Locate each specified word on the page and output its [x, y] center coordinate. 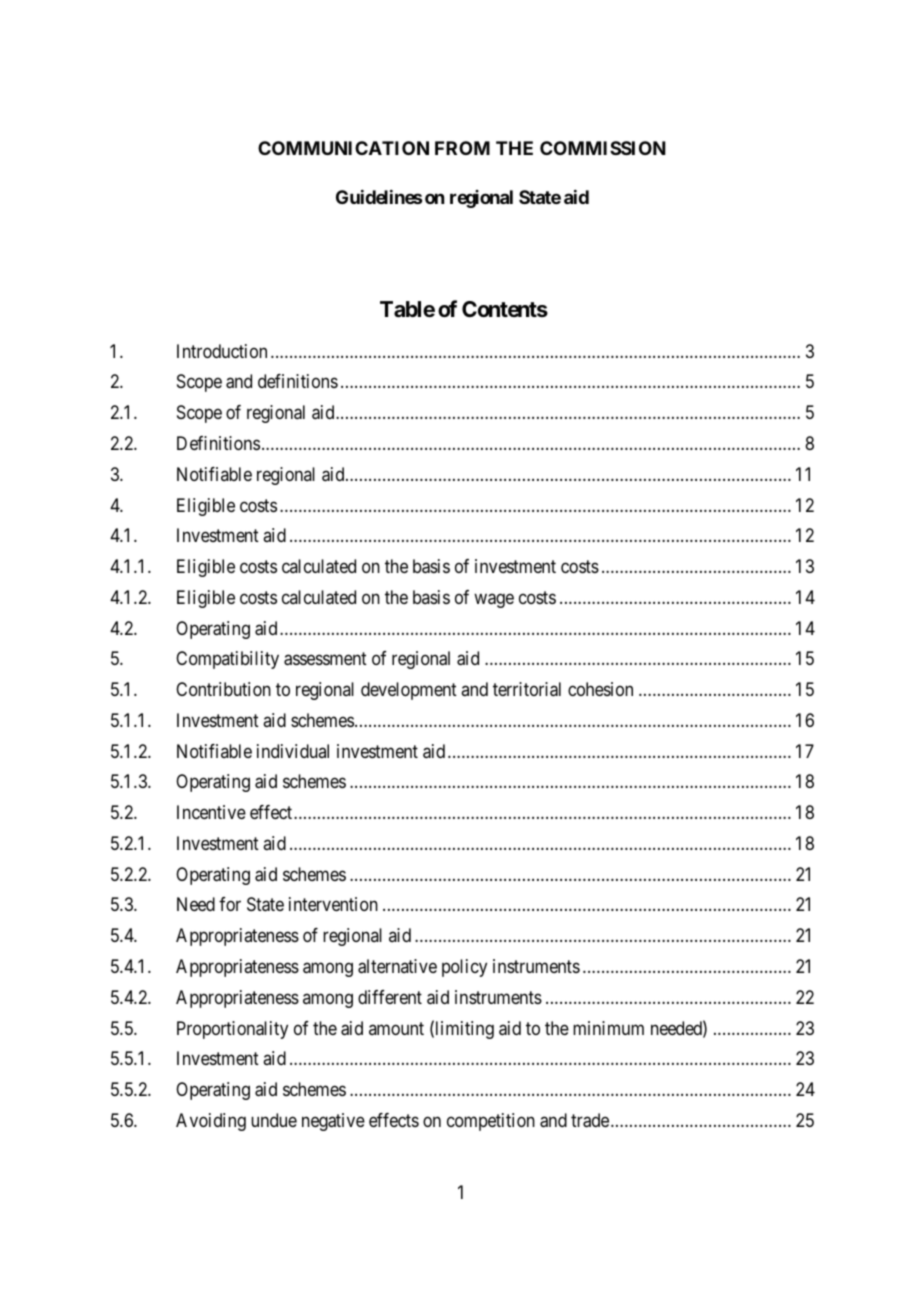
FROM [462, 148]
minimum [608, 1028]
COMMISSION [603, 148]
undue [274, 1120]
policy [464, 968]
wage [494, 600]
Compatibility [227, 660]
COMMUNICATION [343, 148]
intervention [333, 904]
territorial [527, 689]
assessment [325, 659]
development [409, 691]
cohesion [600, 689]
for [230, 904]
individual [293, 751]
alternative [397, 966]
